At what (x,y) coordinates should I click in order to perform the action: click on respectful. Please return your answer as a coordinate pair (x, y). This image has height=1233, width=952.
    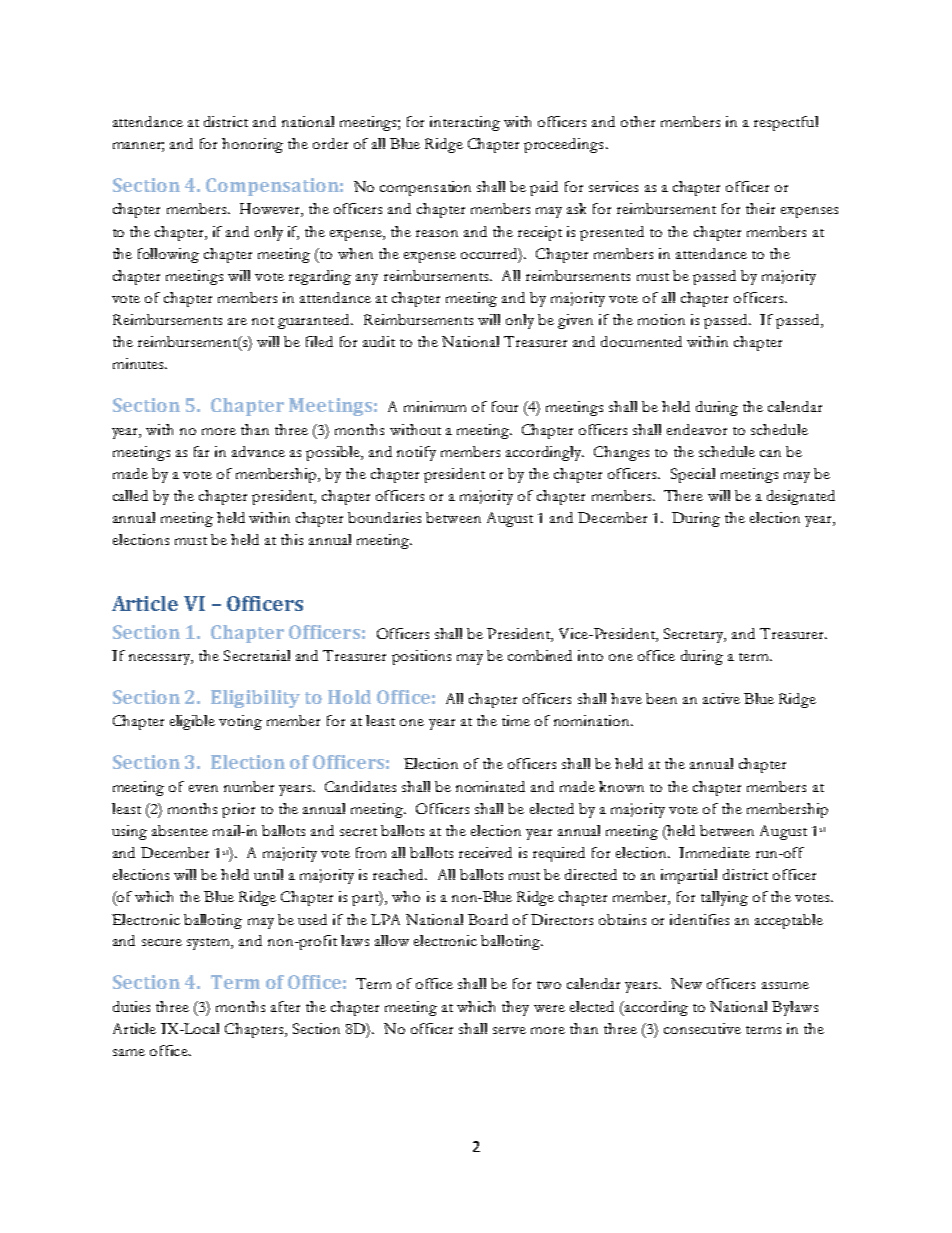
    Looking at the image, I should click on (786, 123).
